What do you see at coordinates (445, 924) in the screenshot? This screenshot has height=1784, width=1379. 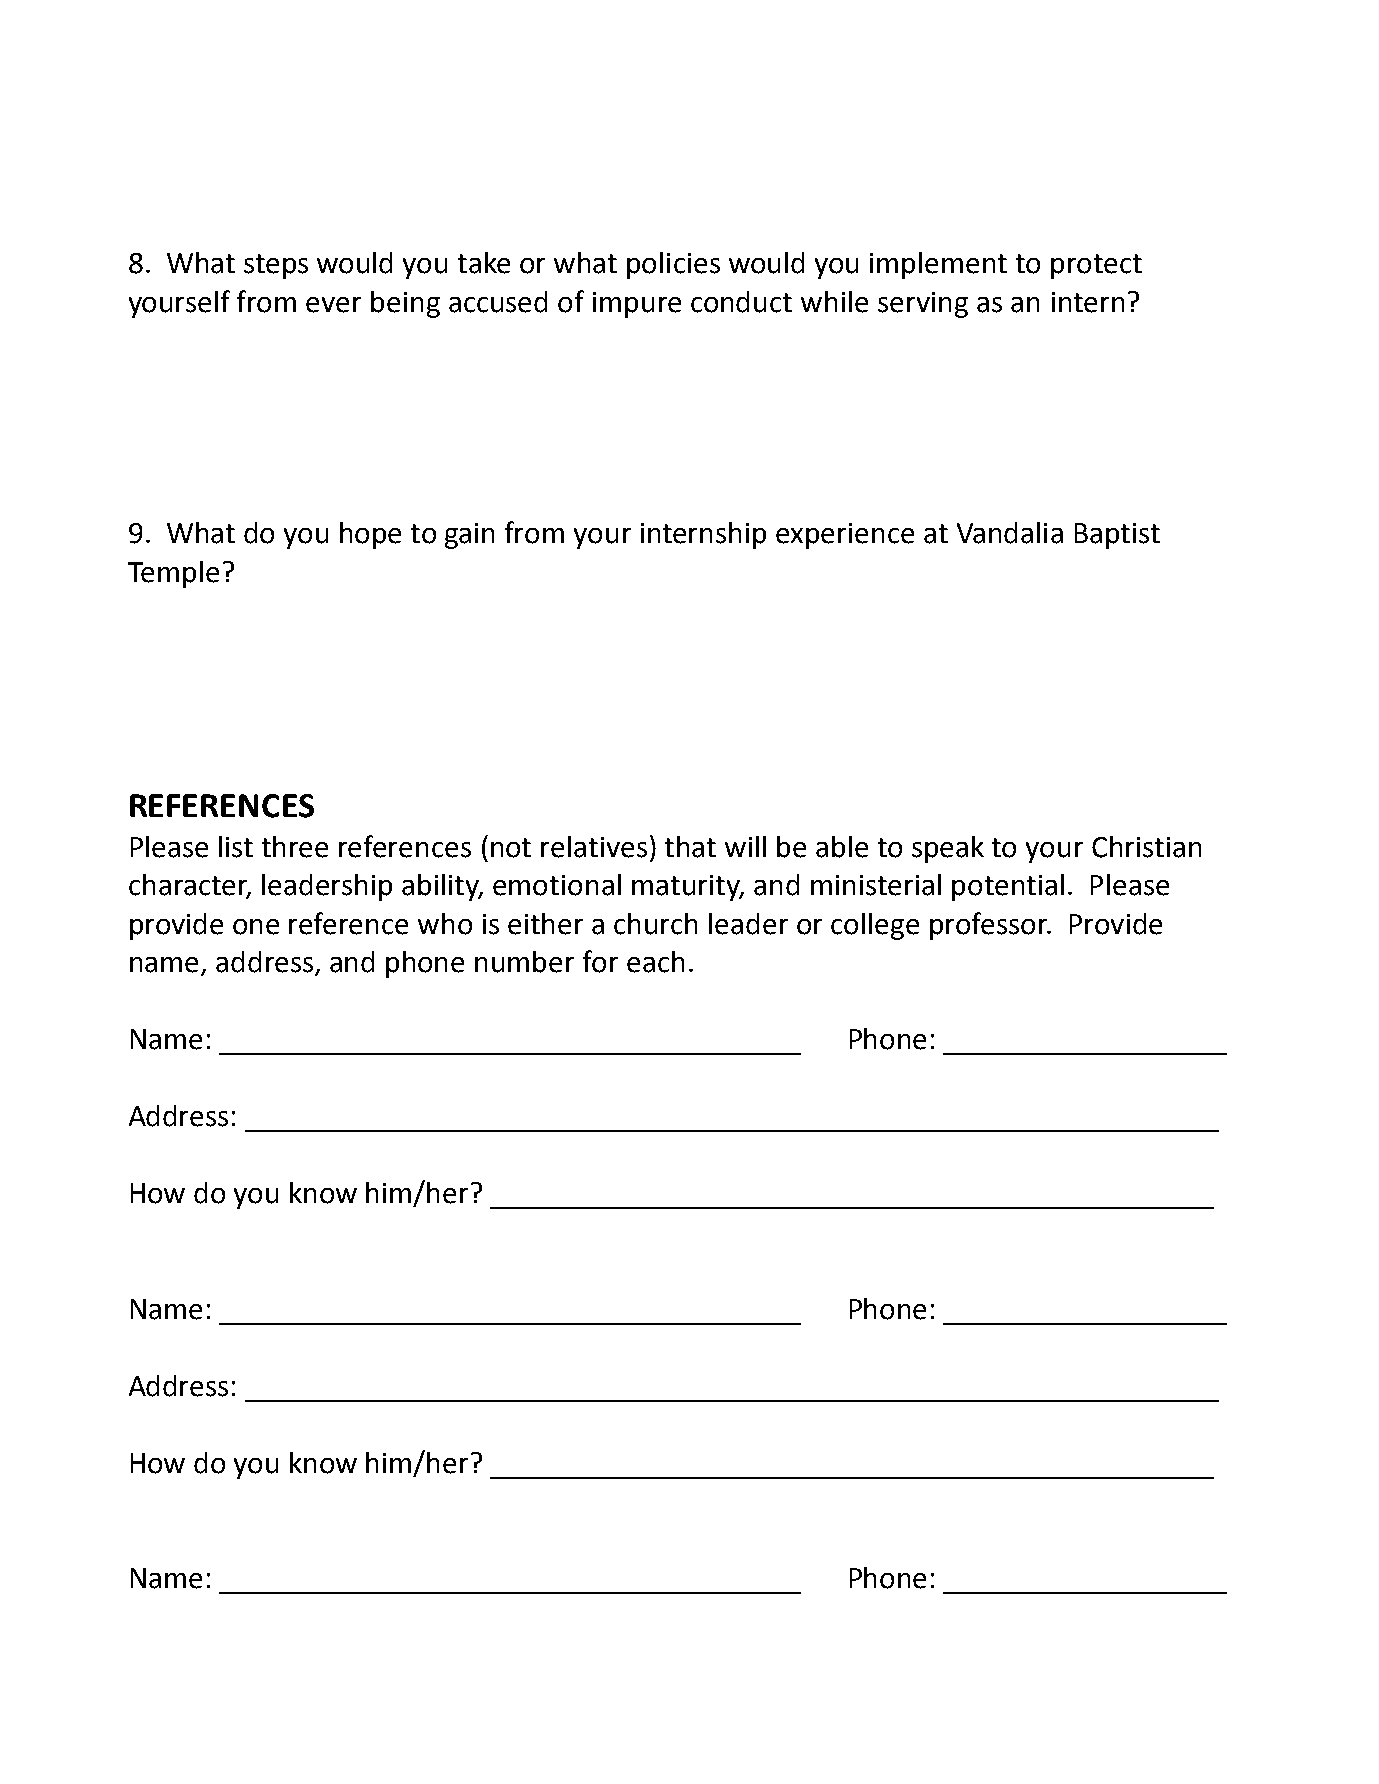 I see `who` at bounding box center [445, 924].
